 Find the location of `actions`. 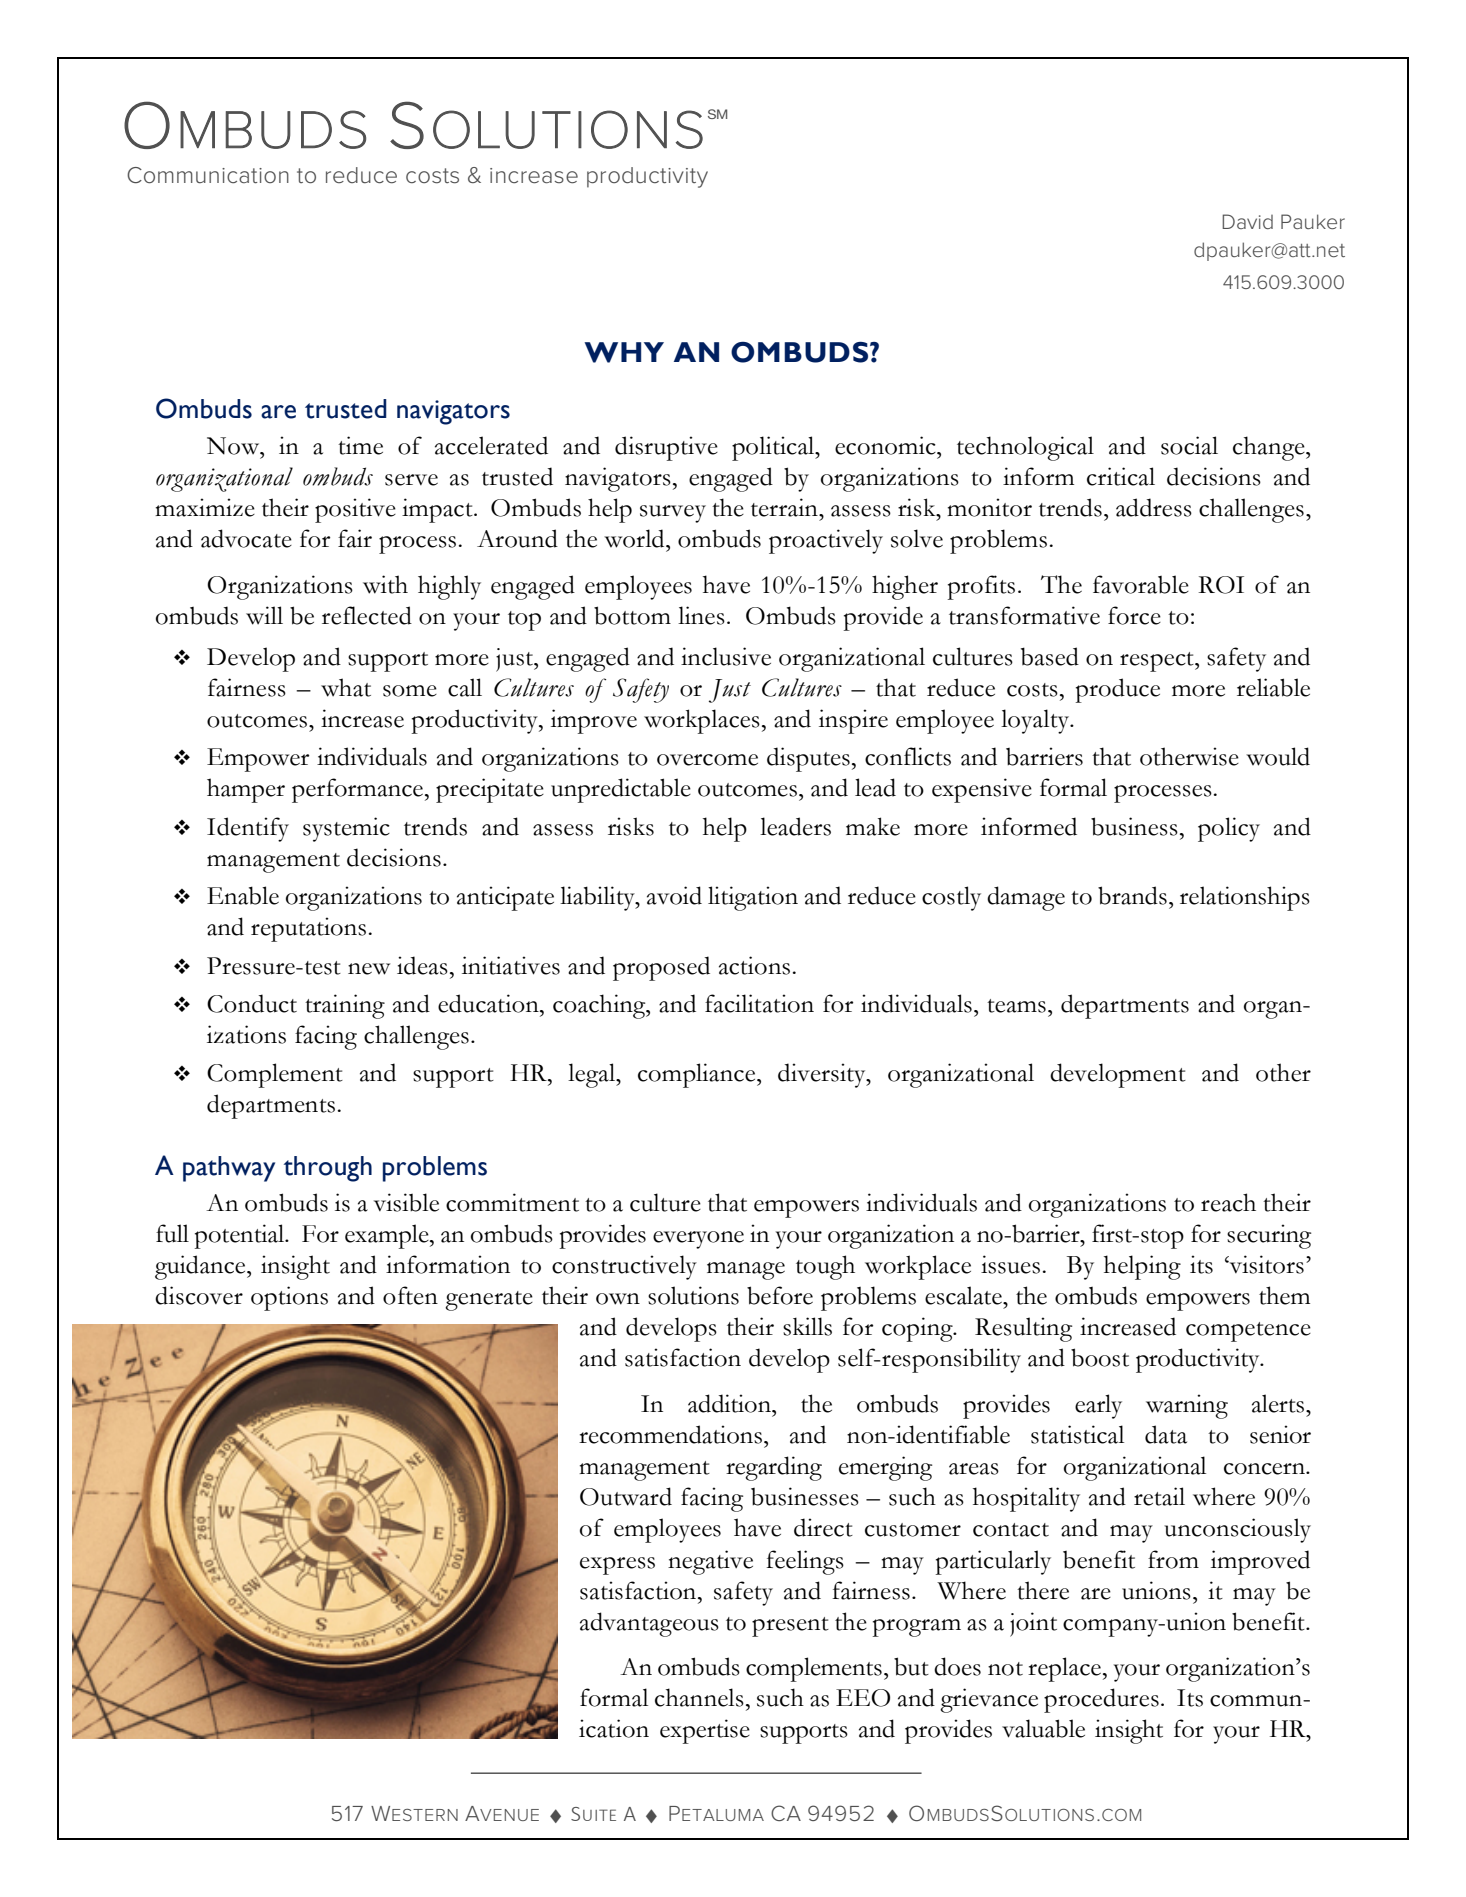

actions is located at coordinates (754, 965).
